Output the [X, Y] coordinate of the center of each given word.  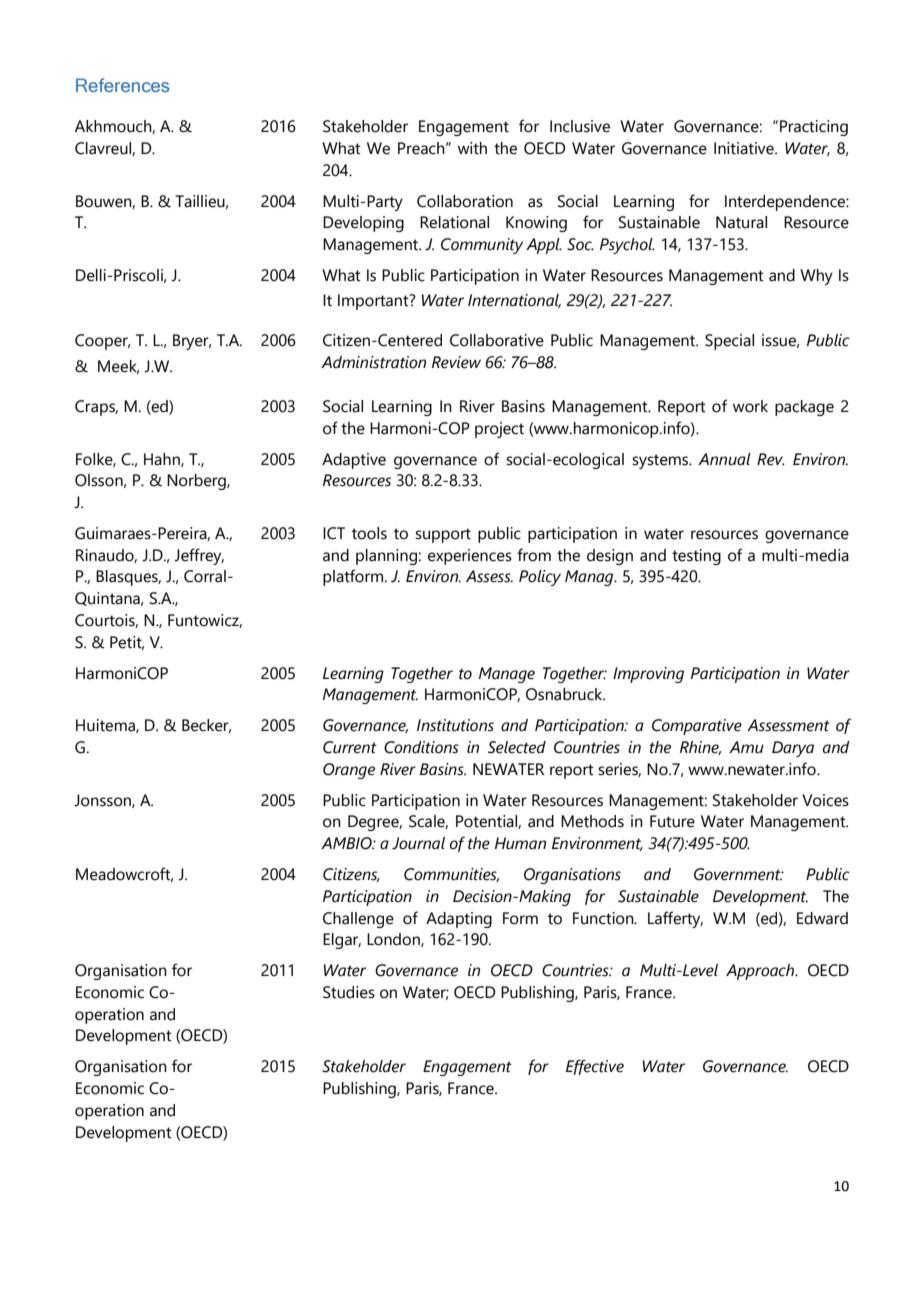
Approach [761, 972]
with [472, 148]
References [122, 85]
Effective [595, 1067]
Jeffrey [199, 556]
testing [696, 557]
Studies [349, 992]
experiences [470, 557]
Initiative [745, 148]
